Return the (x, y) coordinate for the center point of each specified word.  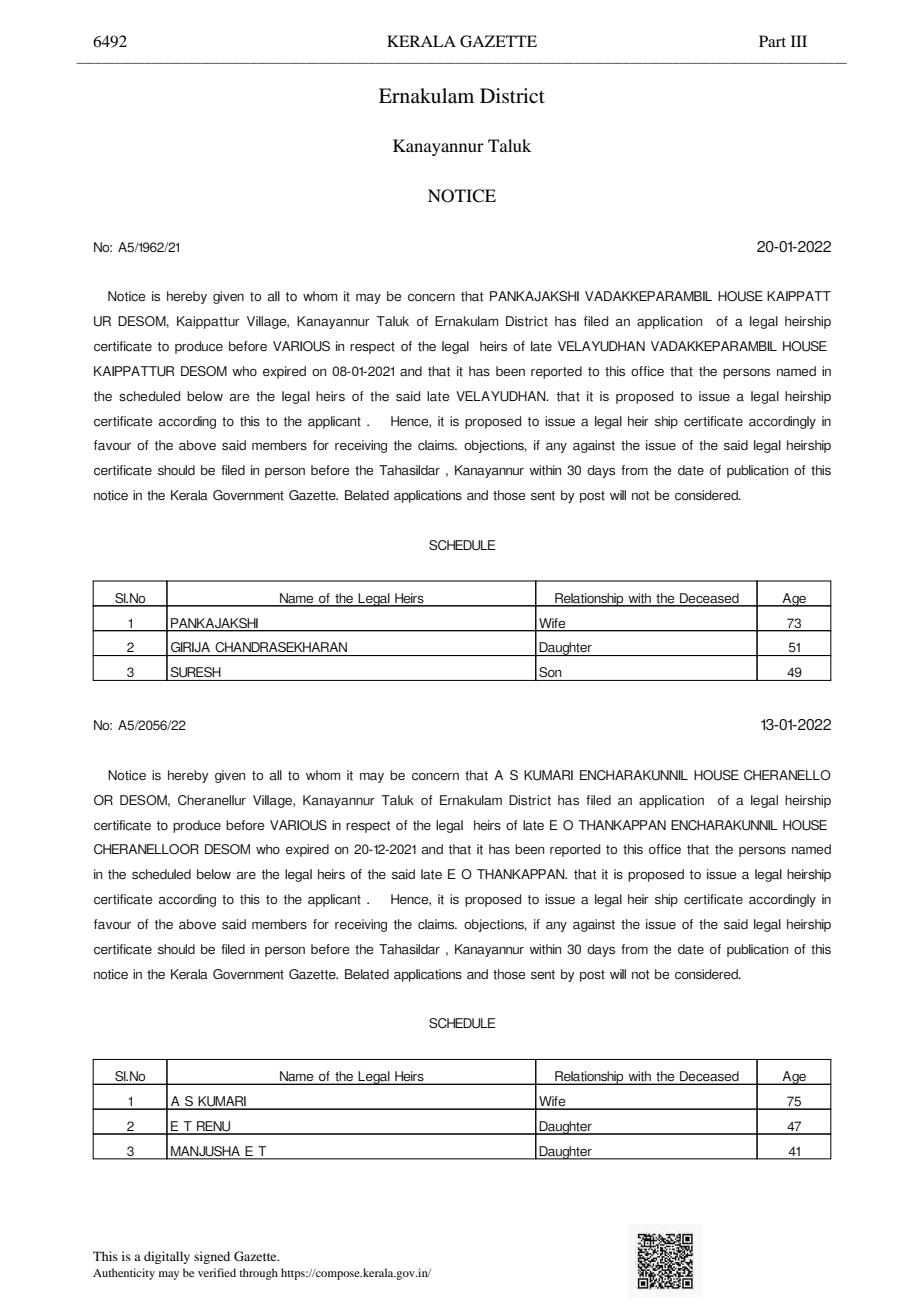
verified (217, 1272)
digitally (167, 1257)
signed (212, 1257)
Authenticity (124, 1274)
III (799, 41)
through (258, 1274)
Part (772, 41)
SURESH (195, 672)
